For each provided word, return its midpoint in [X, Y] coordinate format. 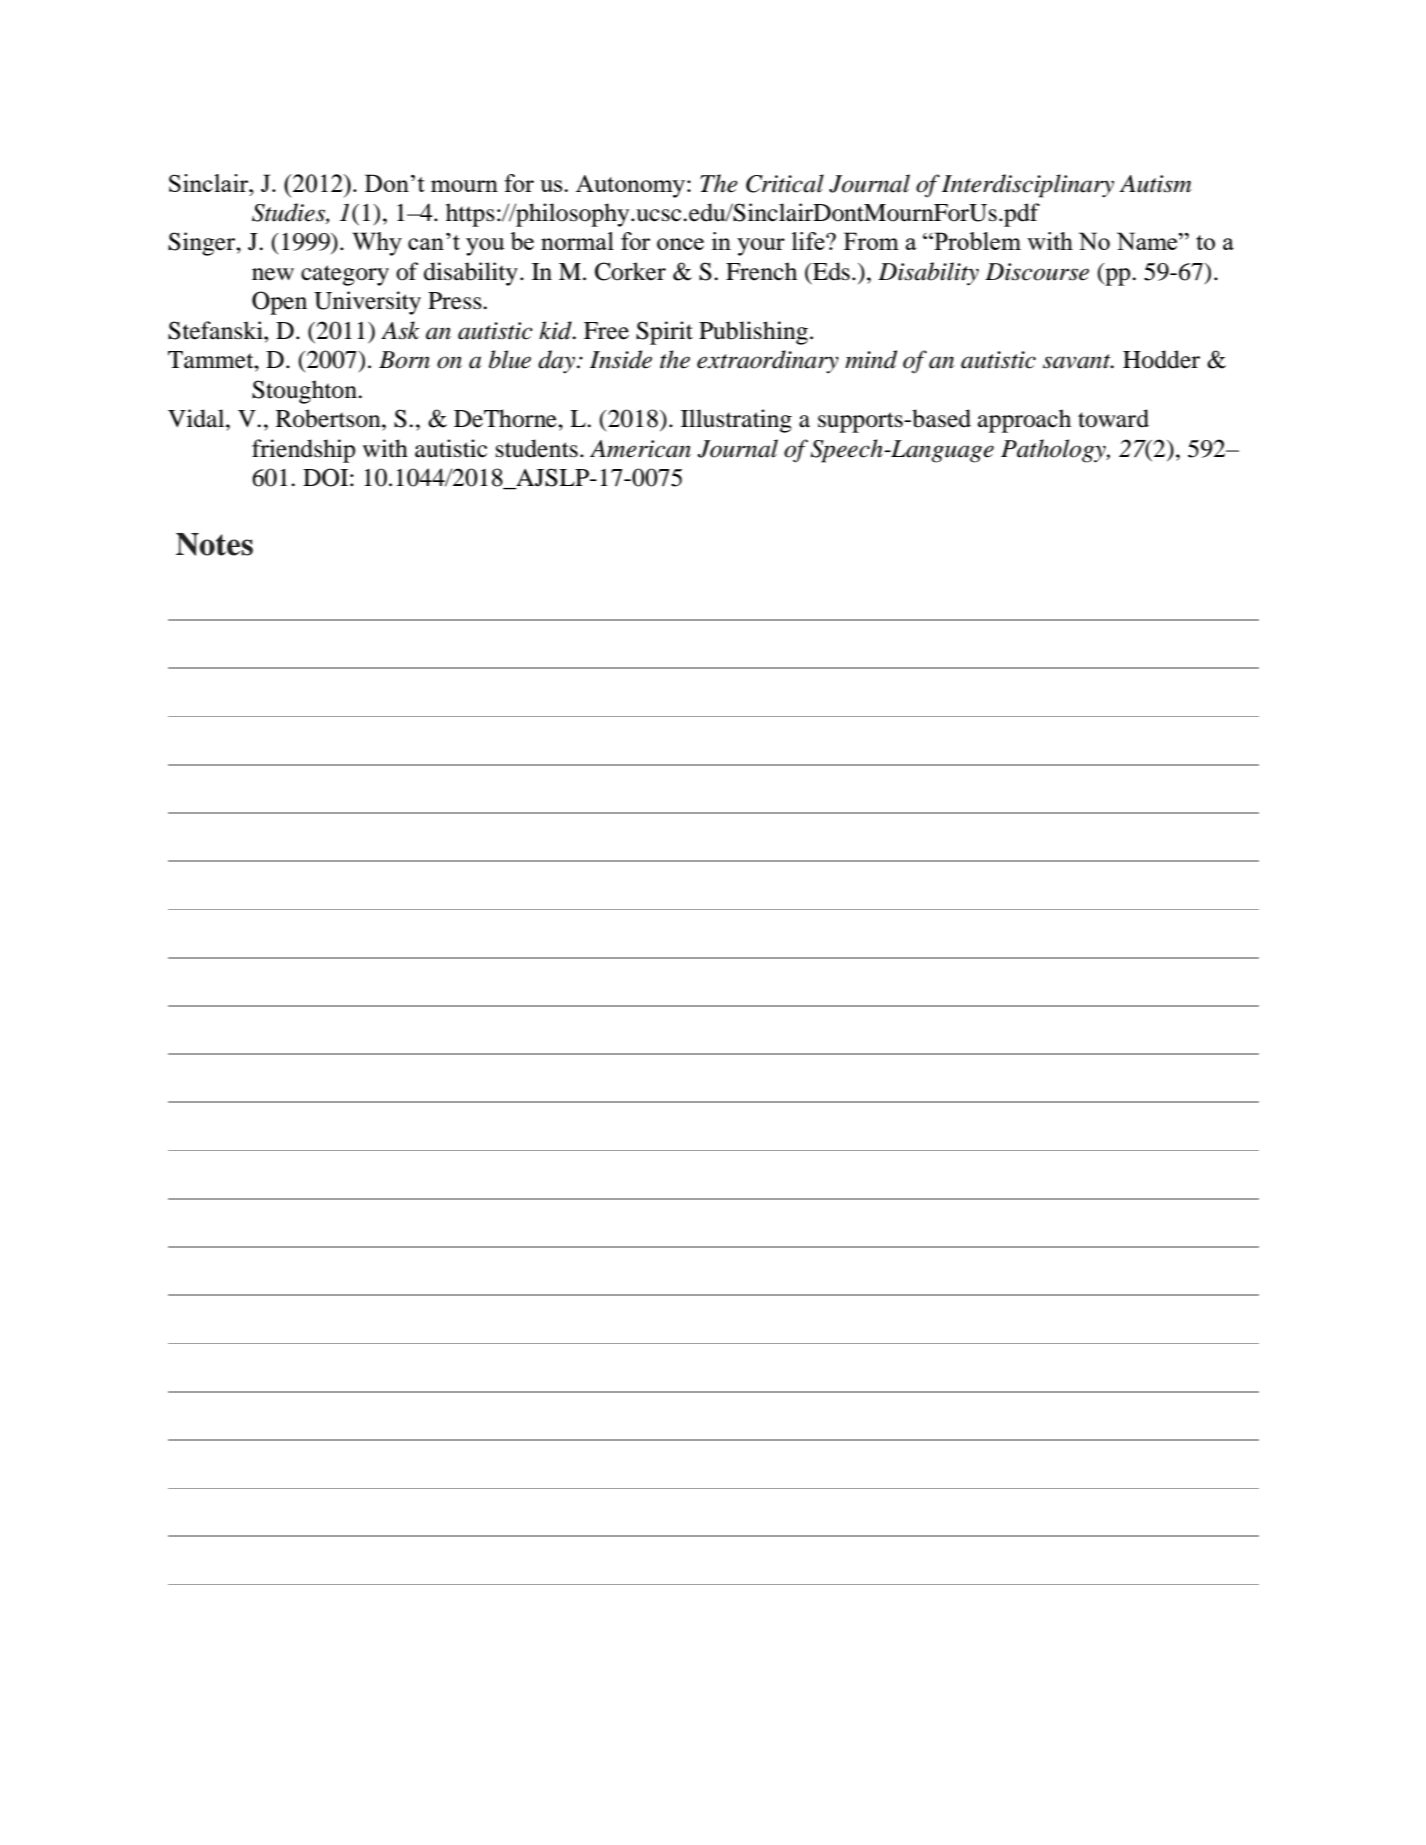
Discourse [1037, 272]
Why [377, 244]
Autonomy [632, 186]
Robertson [329, 418]
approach [1024, 421]
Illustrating [736, 421]
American [640, 449]
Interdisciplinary [1028, 186]
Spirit [664, 333]
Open [279, 303]
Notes [214, 544]
